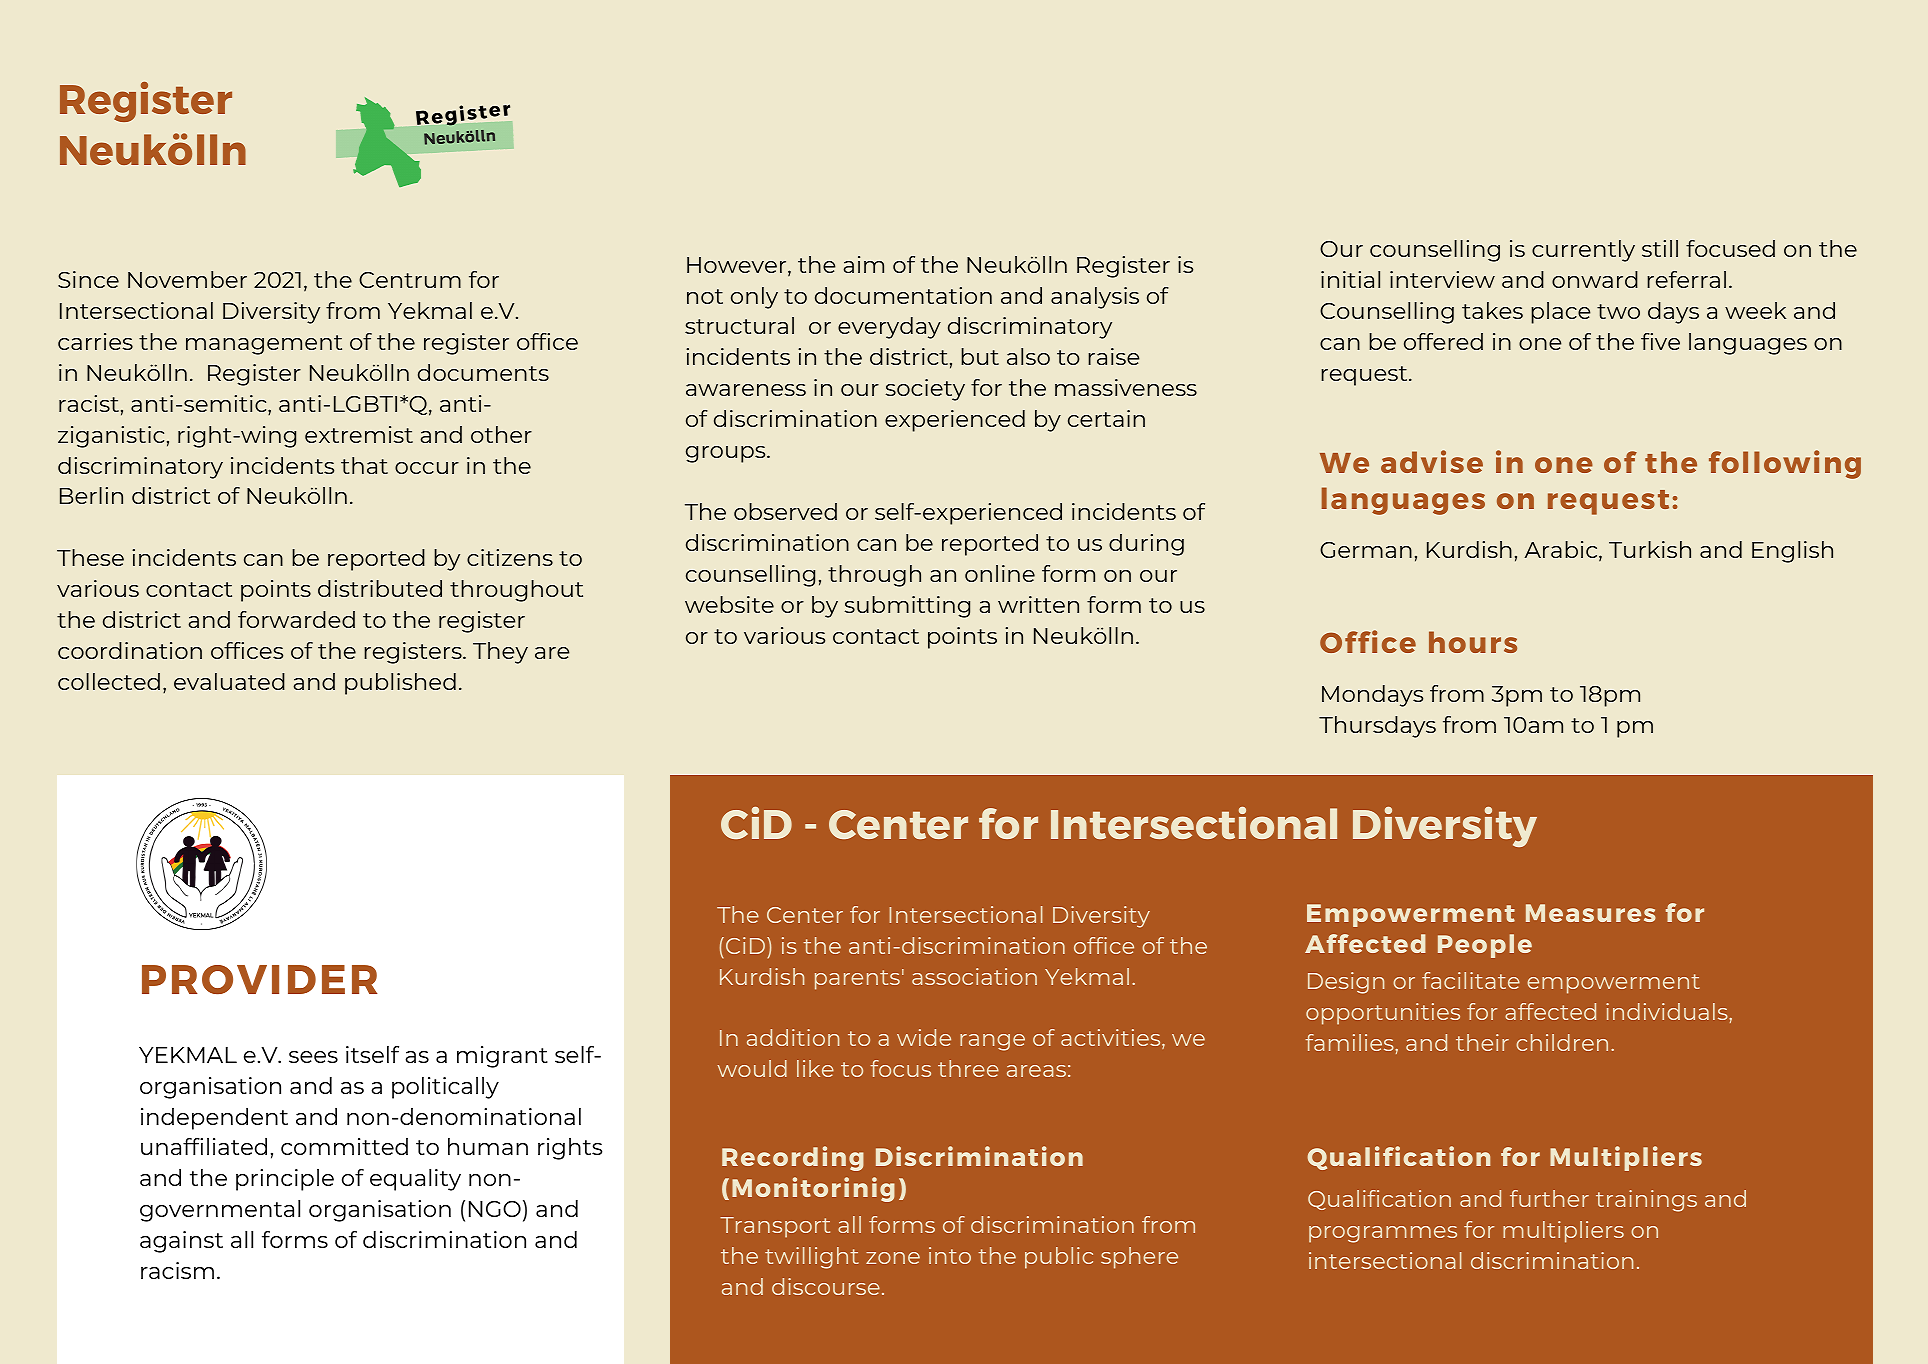 This screenshot has width=1928, height=1364. Describe the element at coordinates (903, 295) in the screenshot. I see `documentation` at that location.
